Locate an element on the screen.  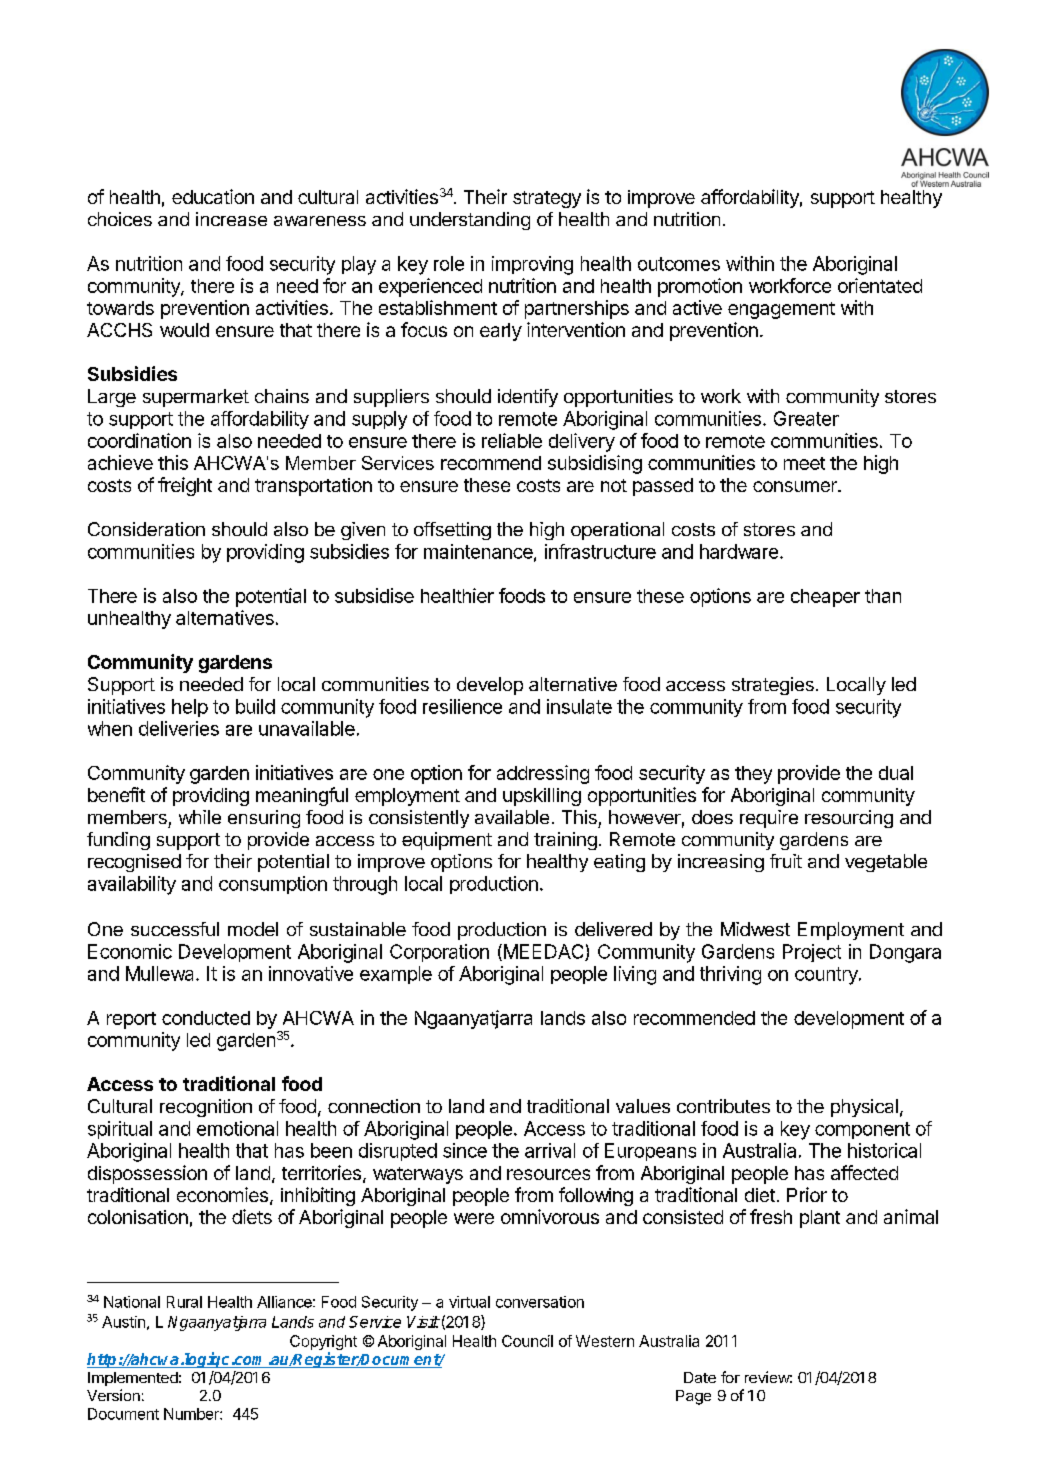
physical is located at coordinates (864, 1108).
